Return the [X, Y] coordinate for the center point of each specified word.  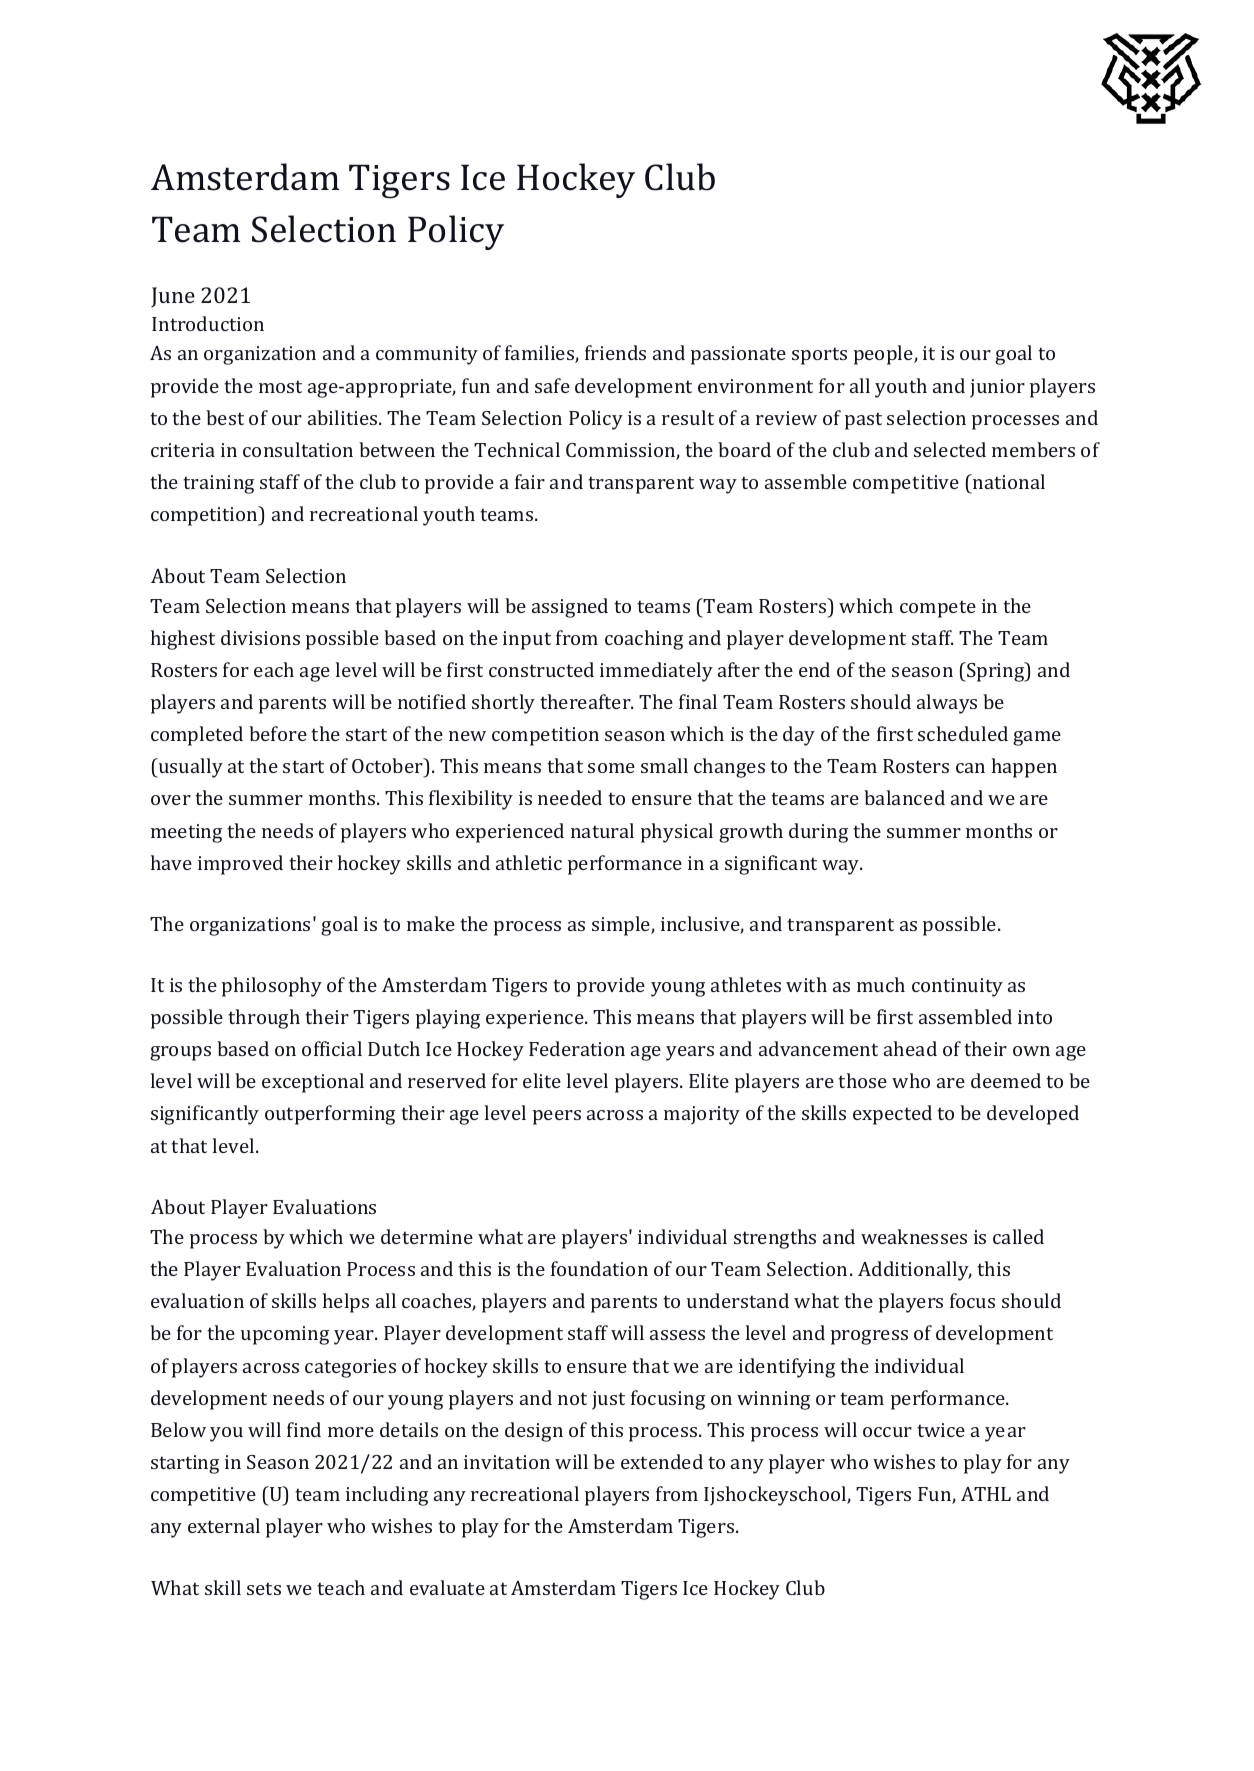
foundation [599, 1268]
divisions [260, 637]
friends [615, 352]
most [280, 386]
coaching [644, 640]
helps [346, 1303]
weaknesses [914, 1236]
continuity [957, 987]
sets [264, 1588]
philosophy [272, 987]
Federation [577, 1048]
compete [938, 609]
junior [997, 388]
